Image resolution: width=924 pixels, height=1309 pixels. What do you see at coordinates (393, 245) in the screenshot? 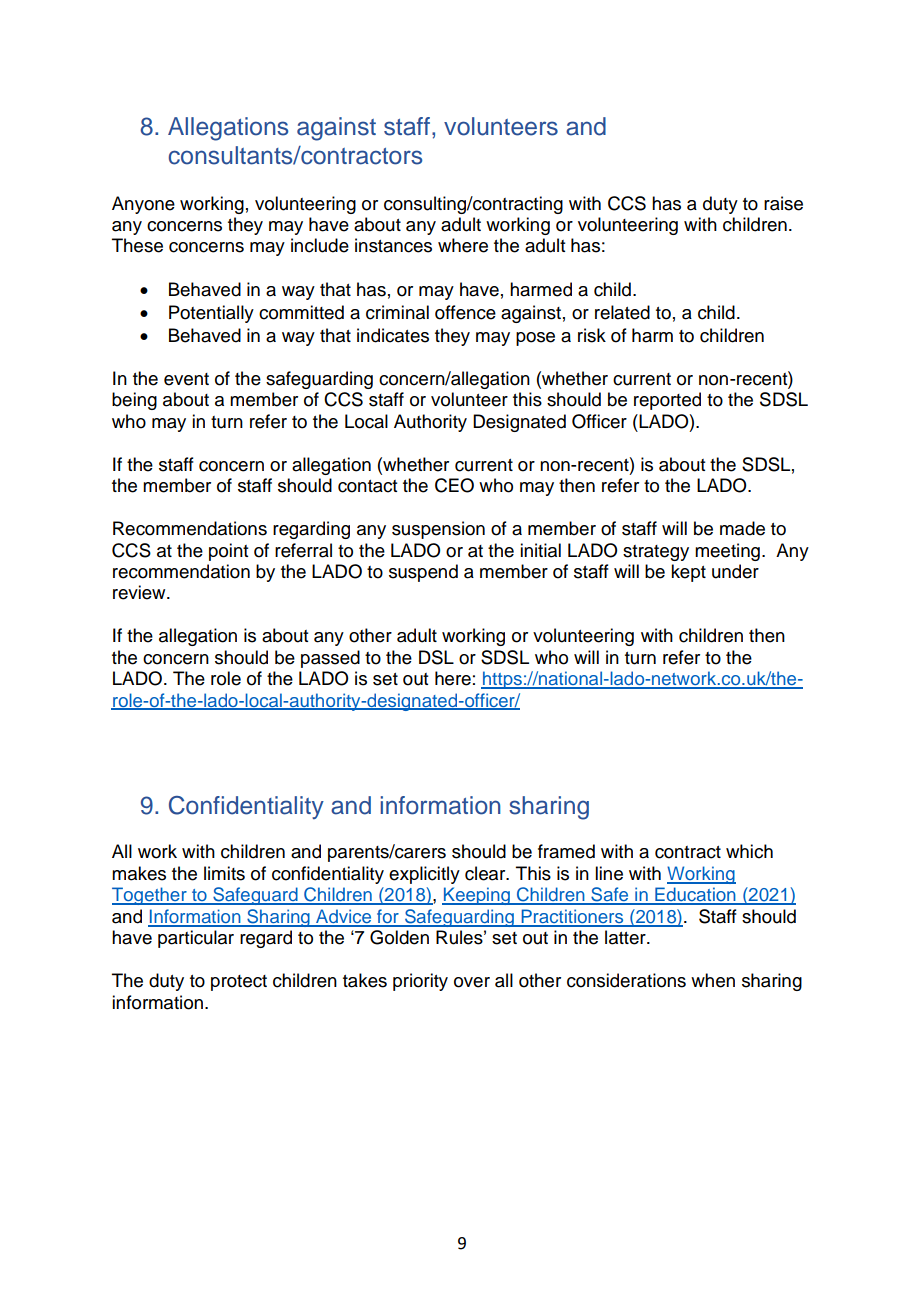
I see `instances` at bounding box center [393, 245].
